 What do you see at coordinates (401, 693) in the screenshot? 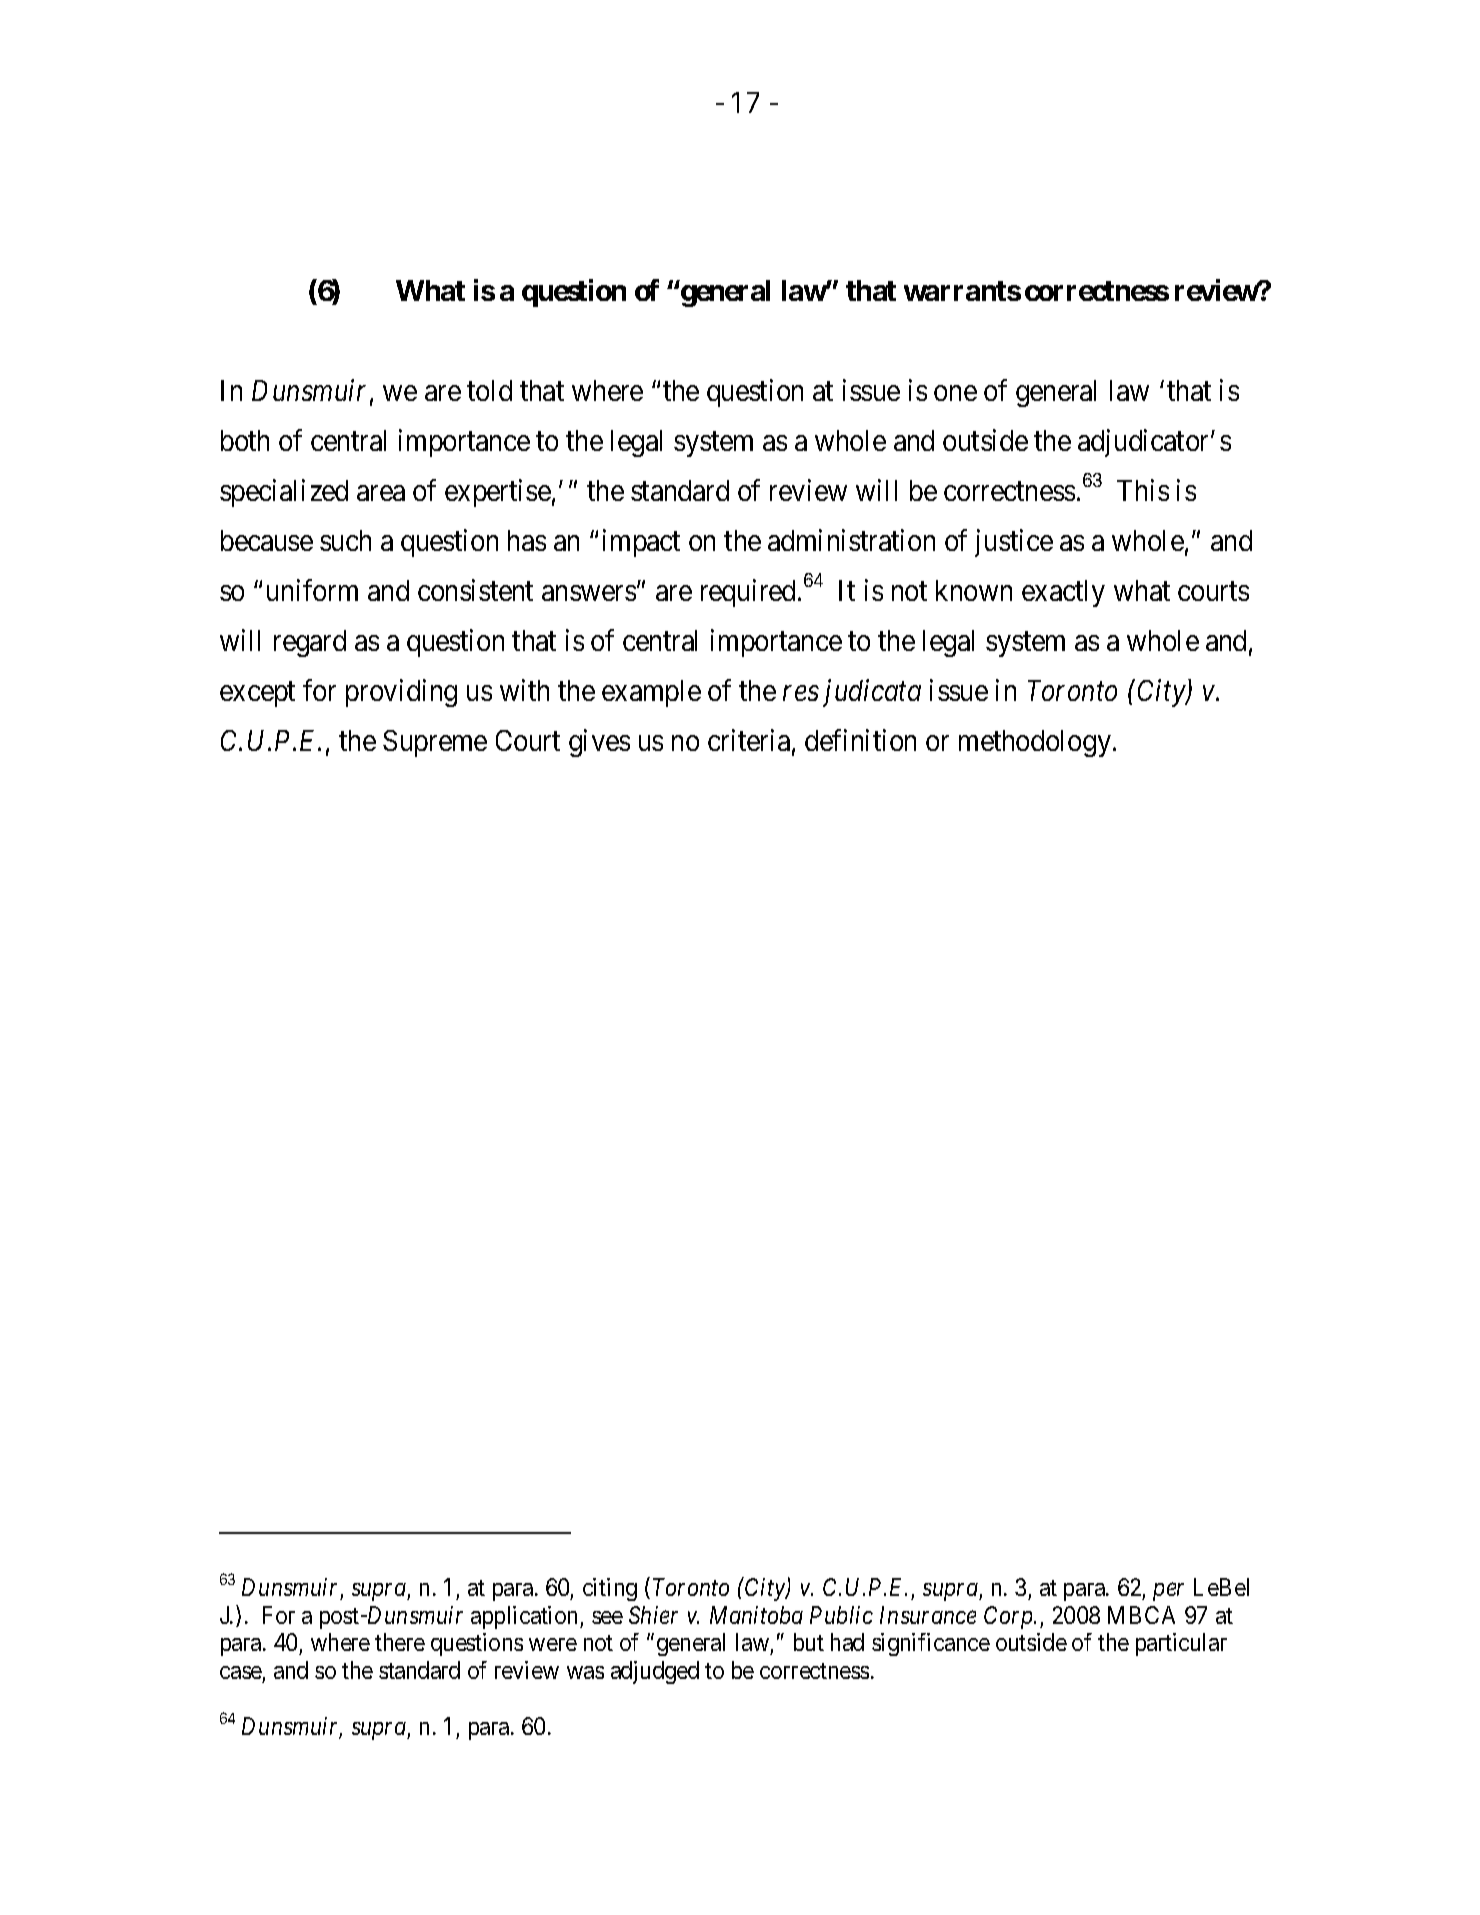
I see `providing` at bounding box center [401, 693].
